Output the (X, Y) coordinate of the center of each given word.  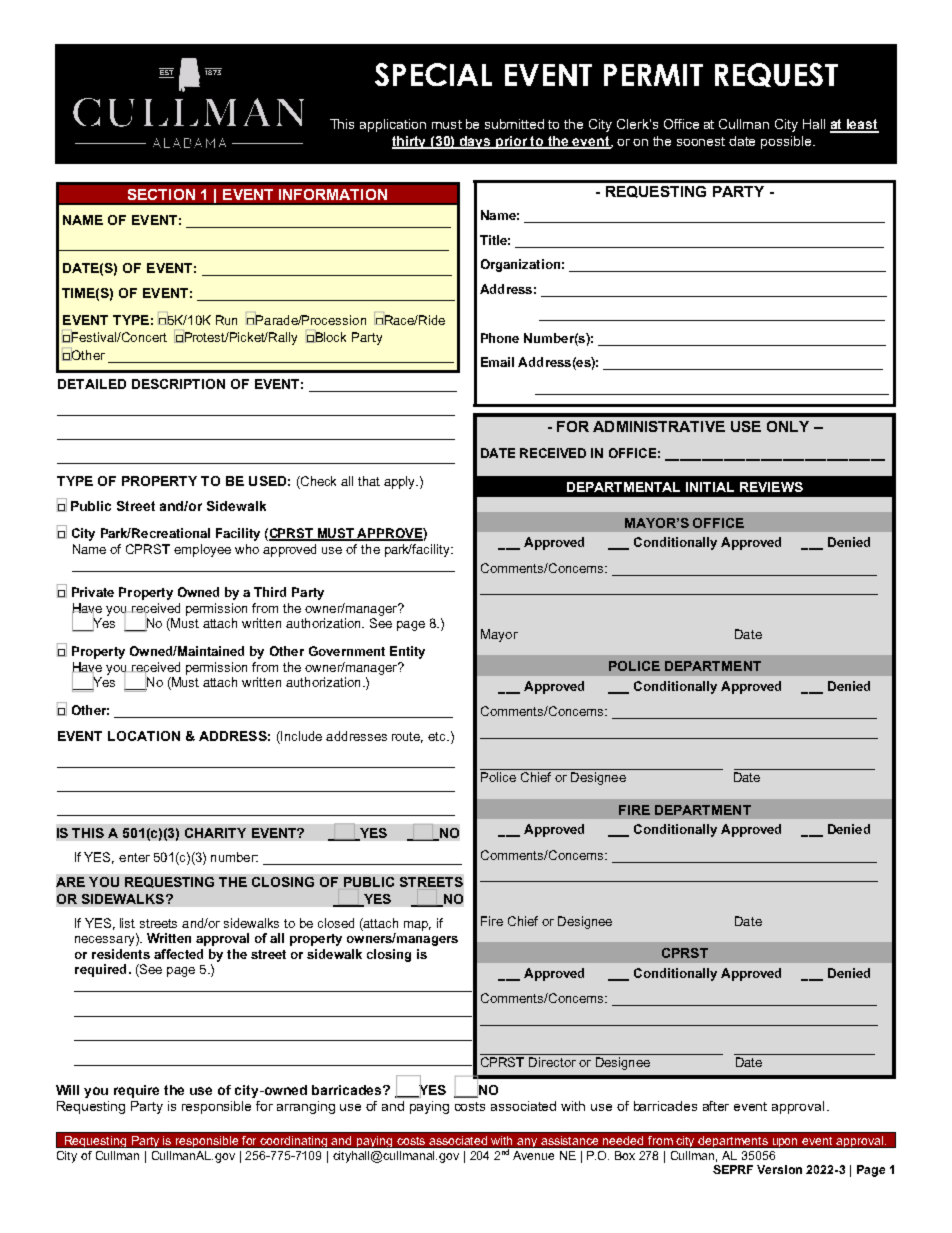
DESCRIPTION (178, 384)
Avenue (533, 1155)
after (716, 1106)
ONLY (788, 426)
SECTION (161, 194)
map (417, 926)
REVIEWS (771, 487)
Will (67, 1090)
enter (134, 857)
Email (497, 362)
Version (779, 1169)
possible (787, 142)
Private (93, 592)
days (476, 142)
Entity (407, 652)
